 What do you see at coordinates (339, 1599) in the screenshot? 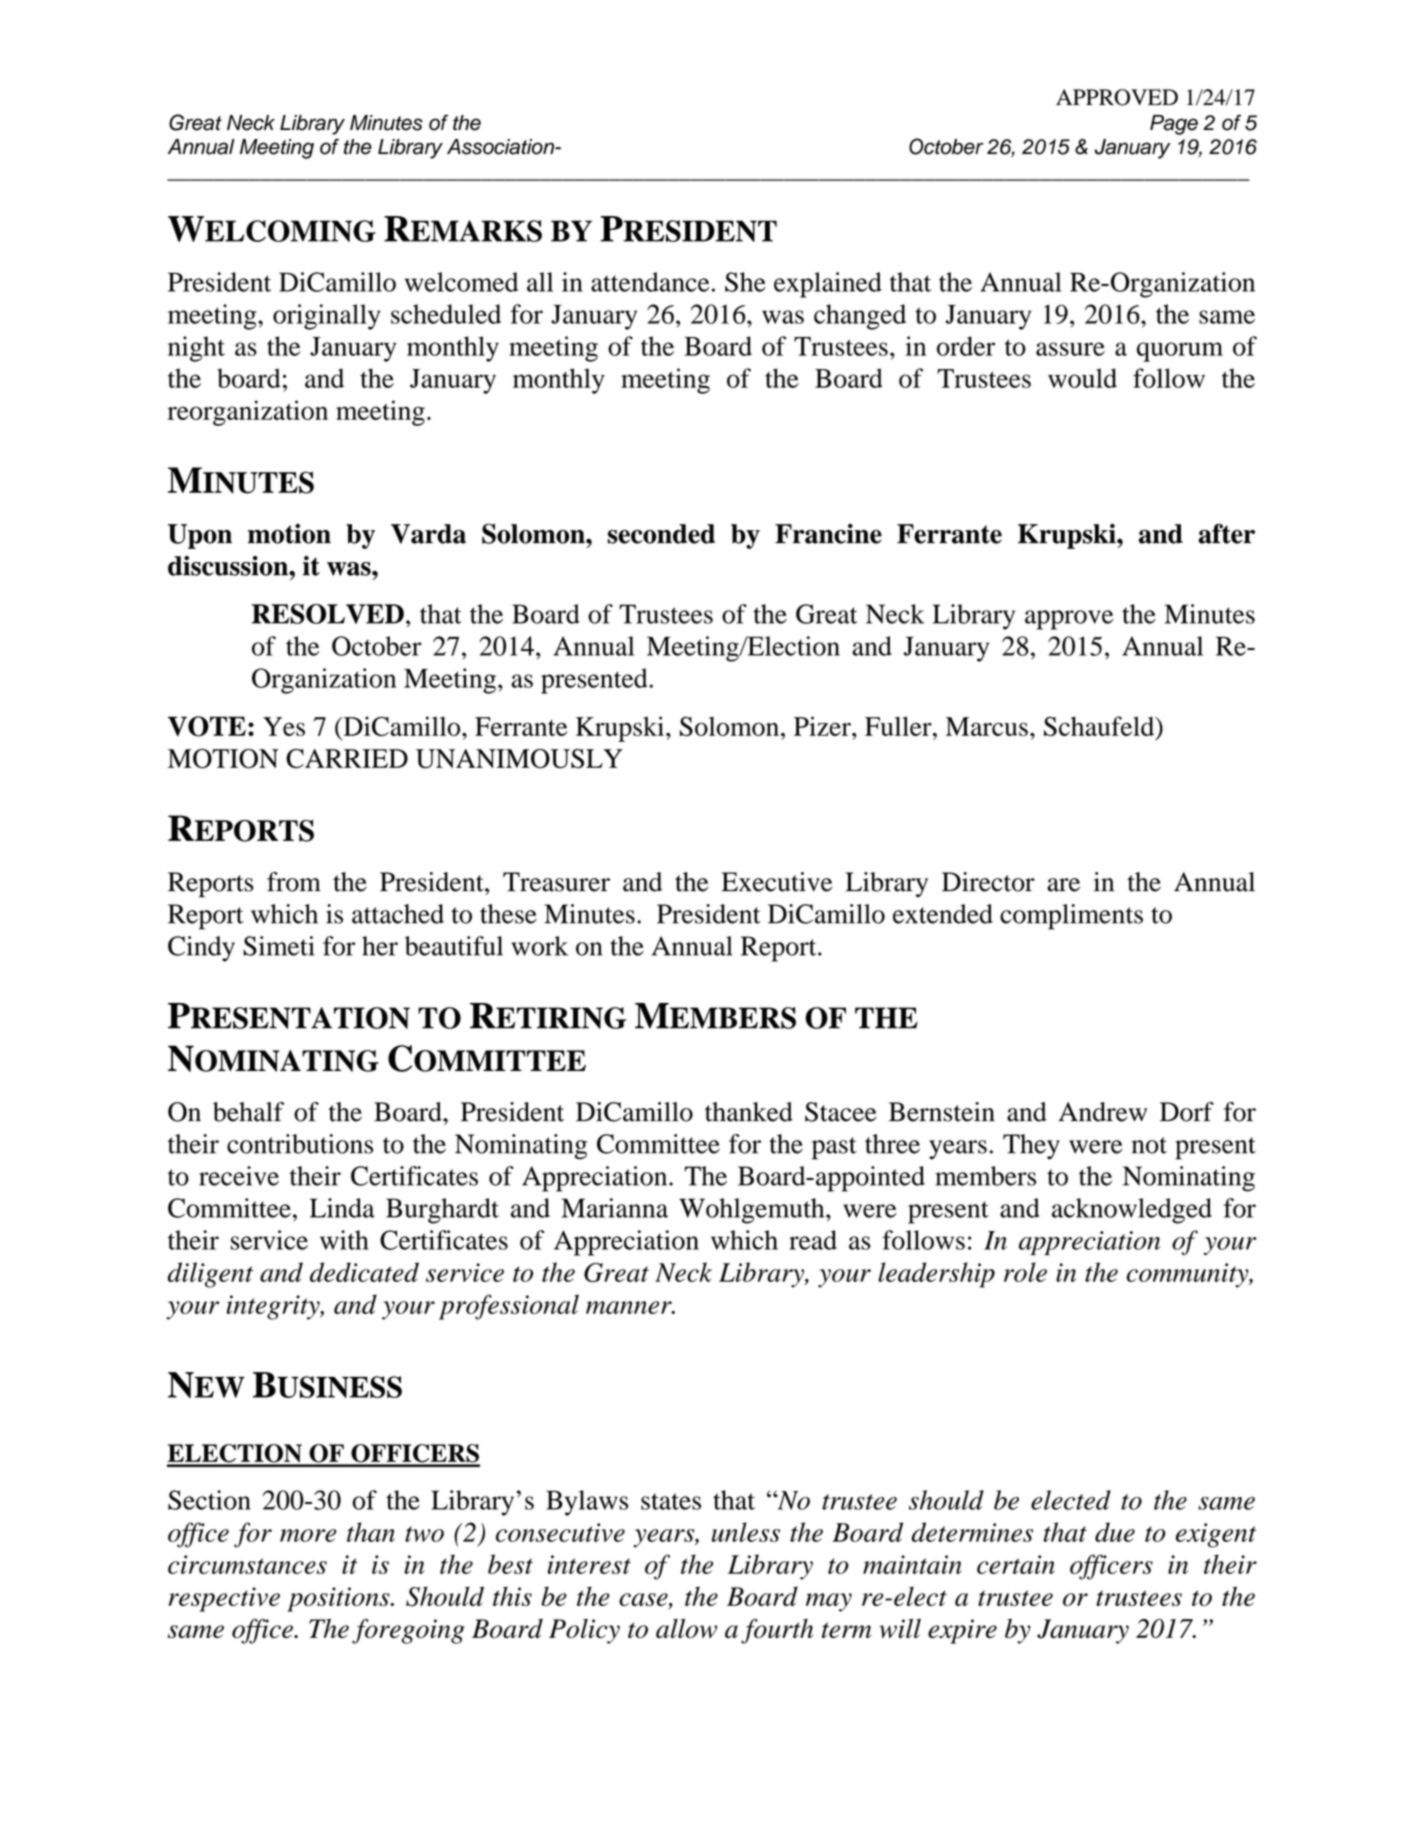
I see `positions` at bounding box center [339, 1599].
